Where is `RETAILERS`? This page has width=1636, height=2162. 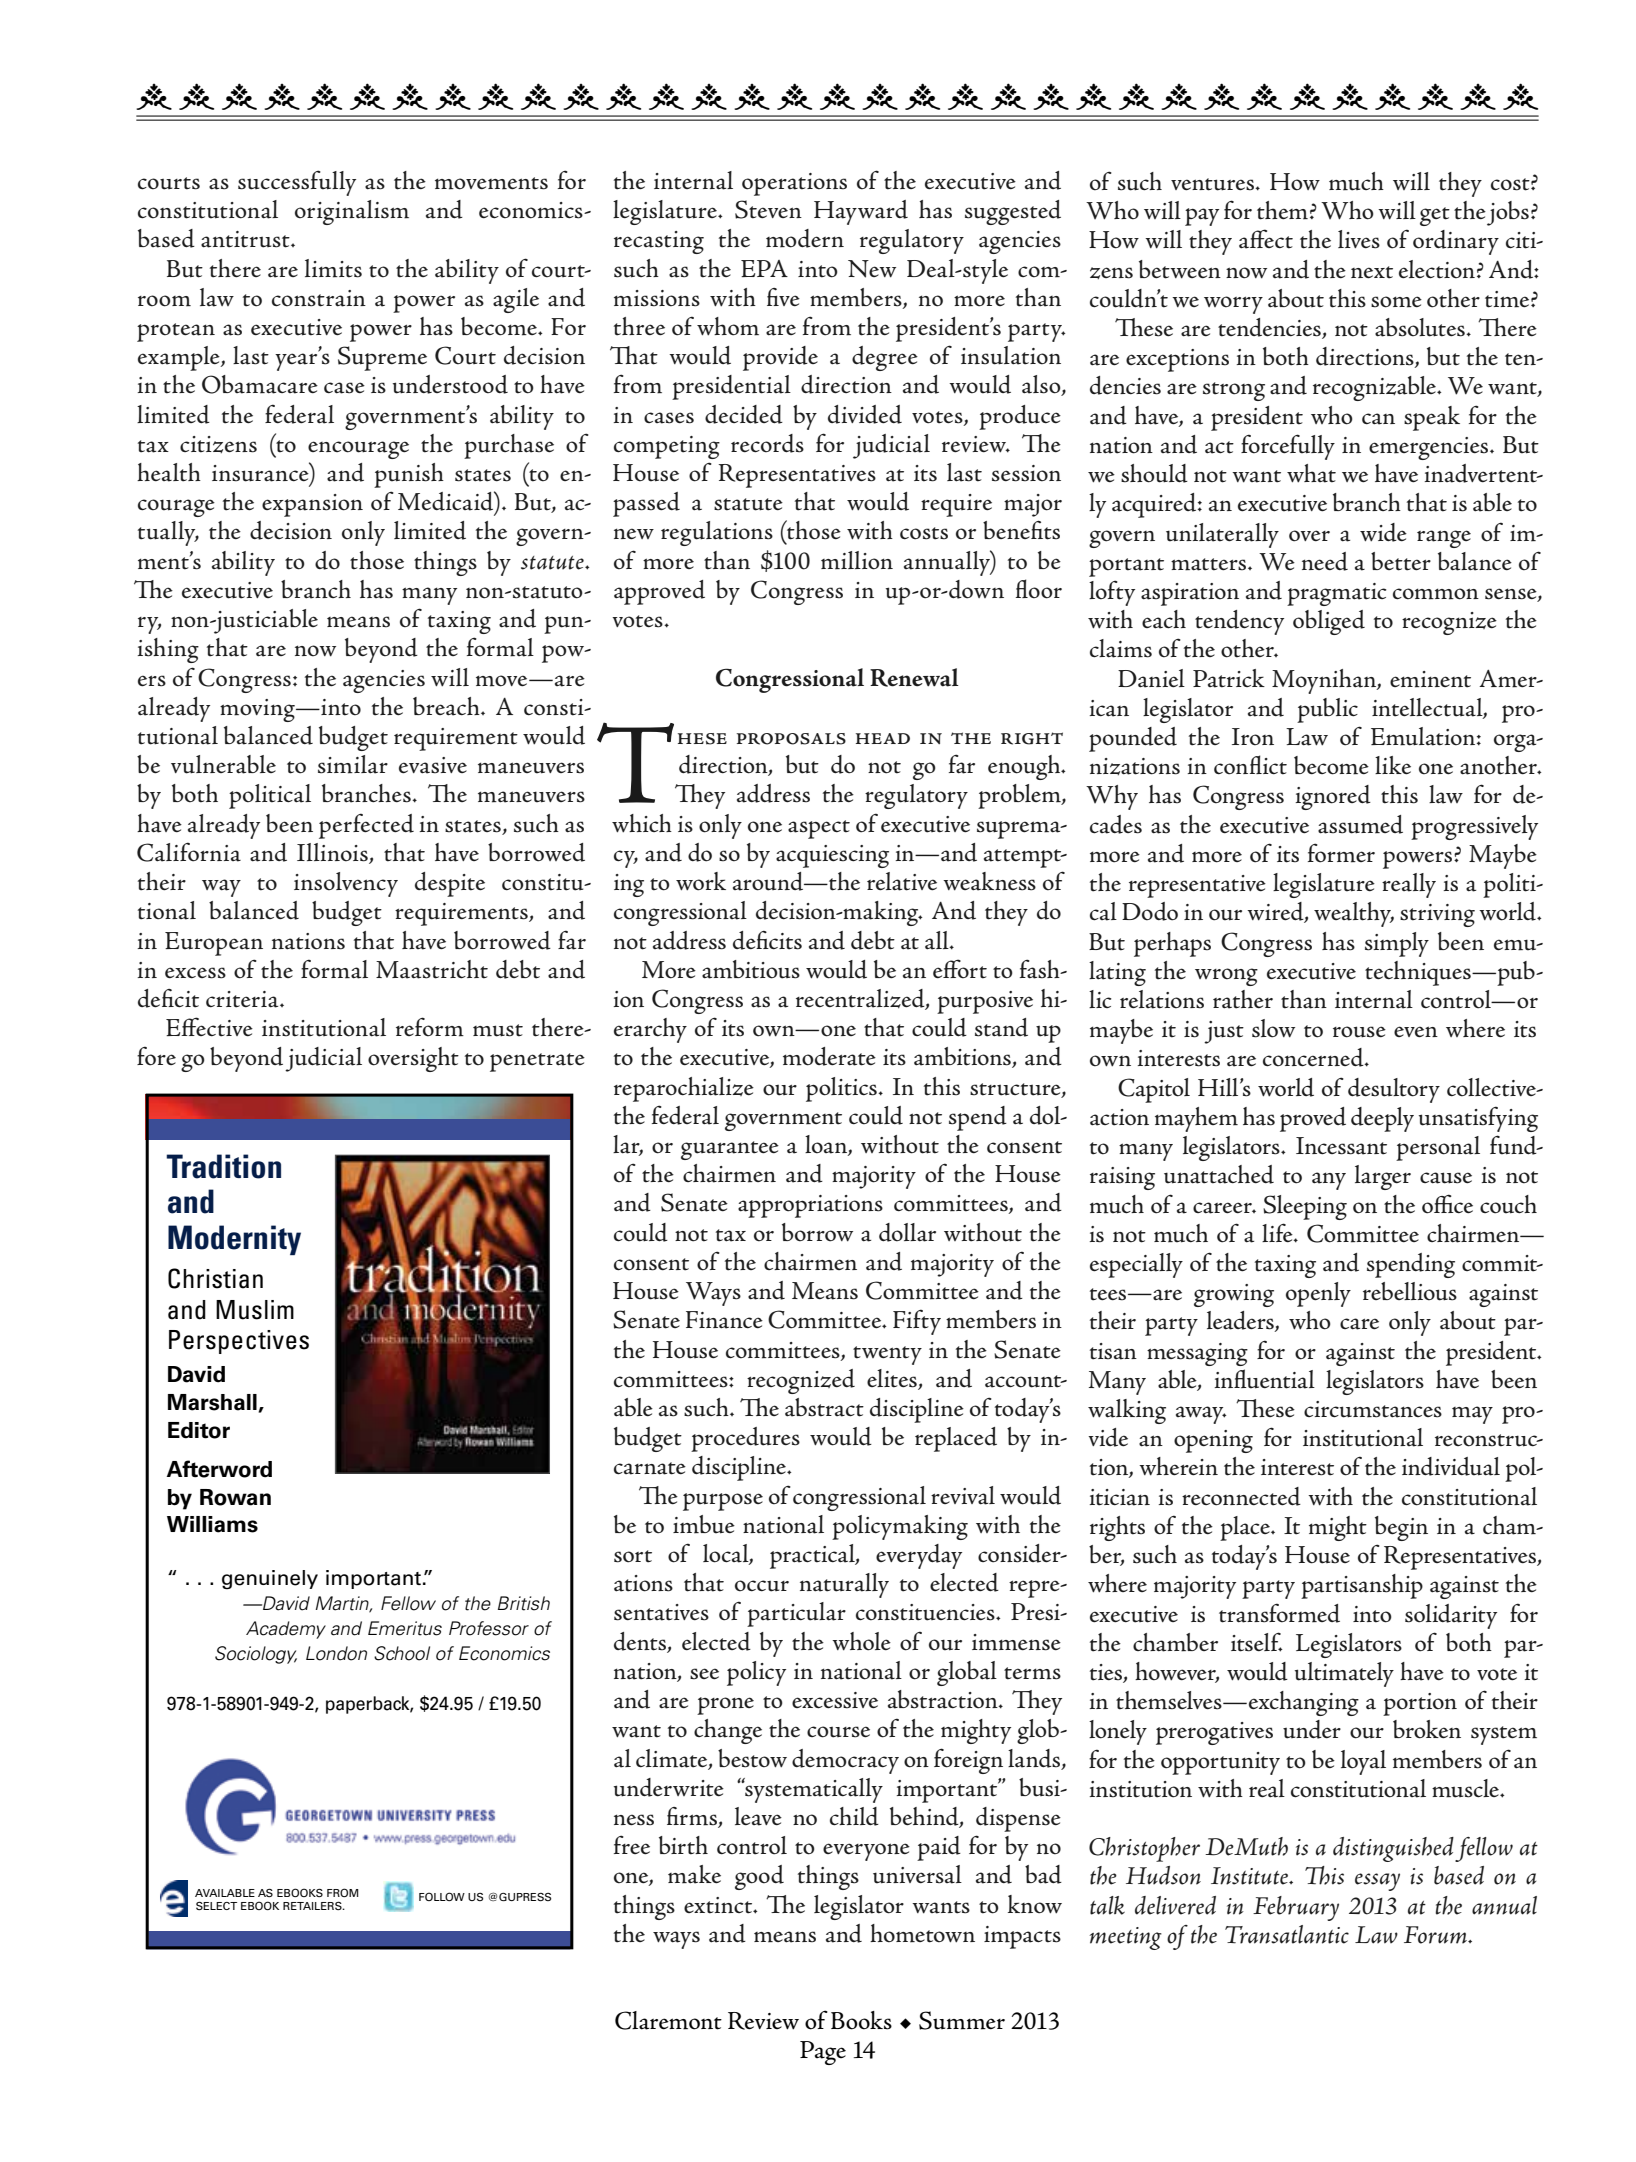 RETAILERS is located at coordinates (313, 1905).
